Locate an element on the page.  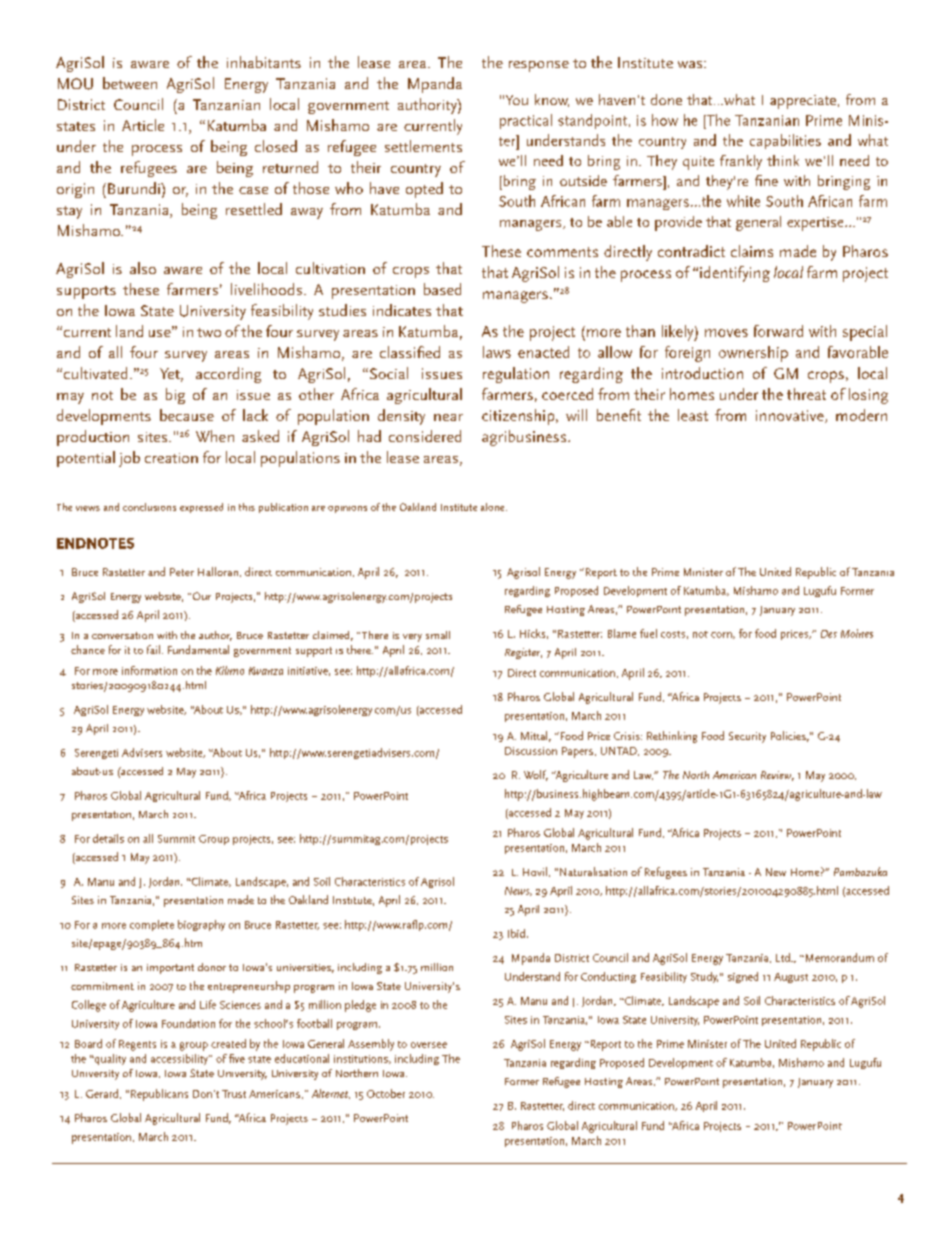
two is located at coordinates (209, 332).
